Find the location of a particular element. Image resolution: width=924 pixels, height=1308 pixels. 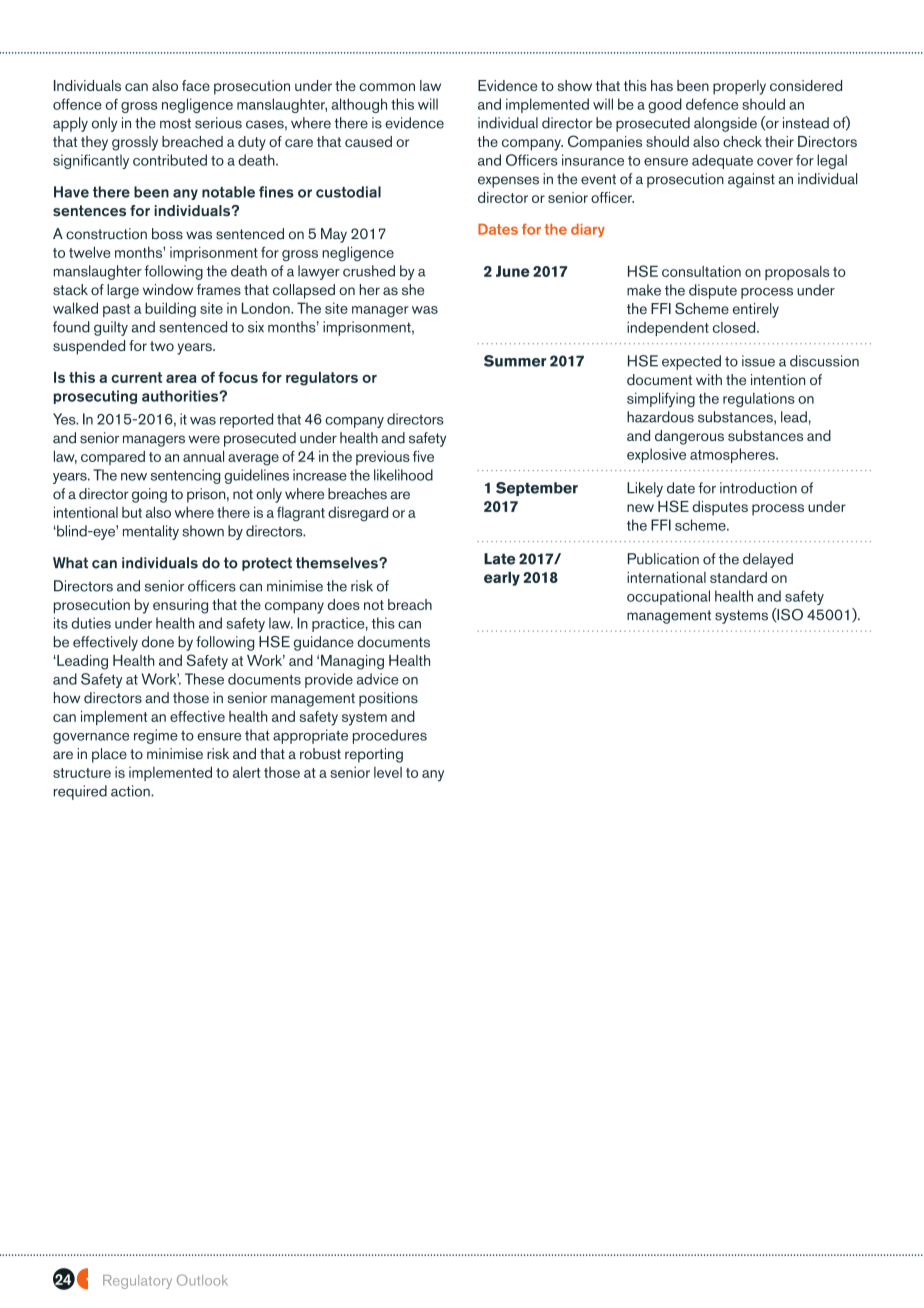

level is located at coordinates (388, 772).
